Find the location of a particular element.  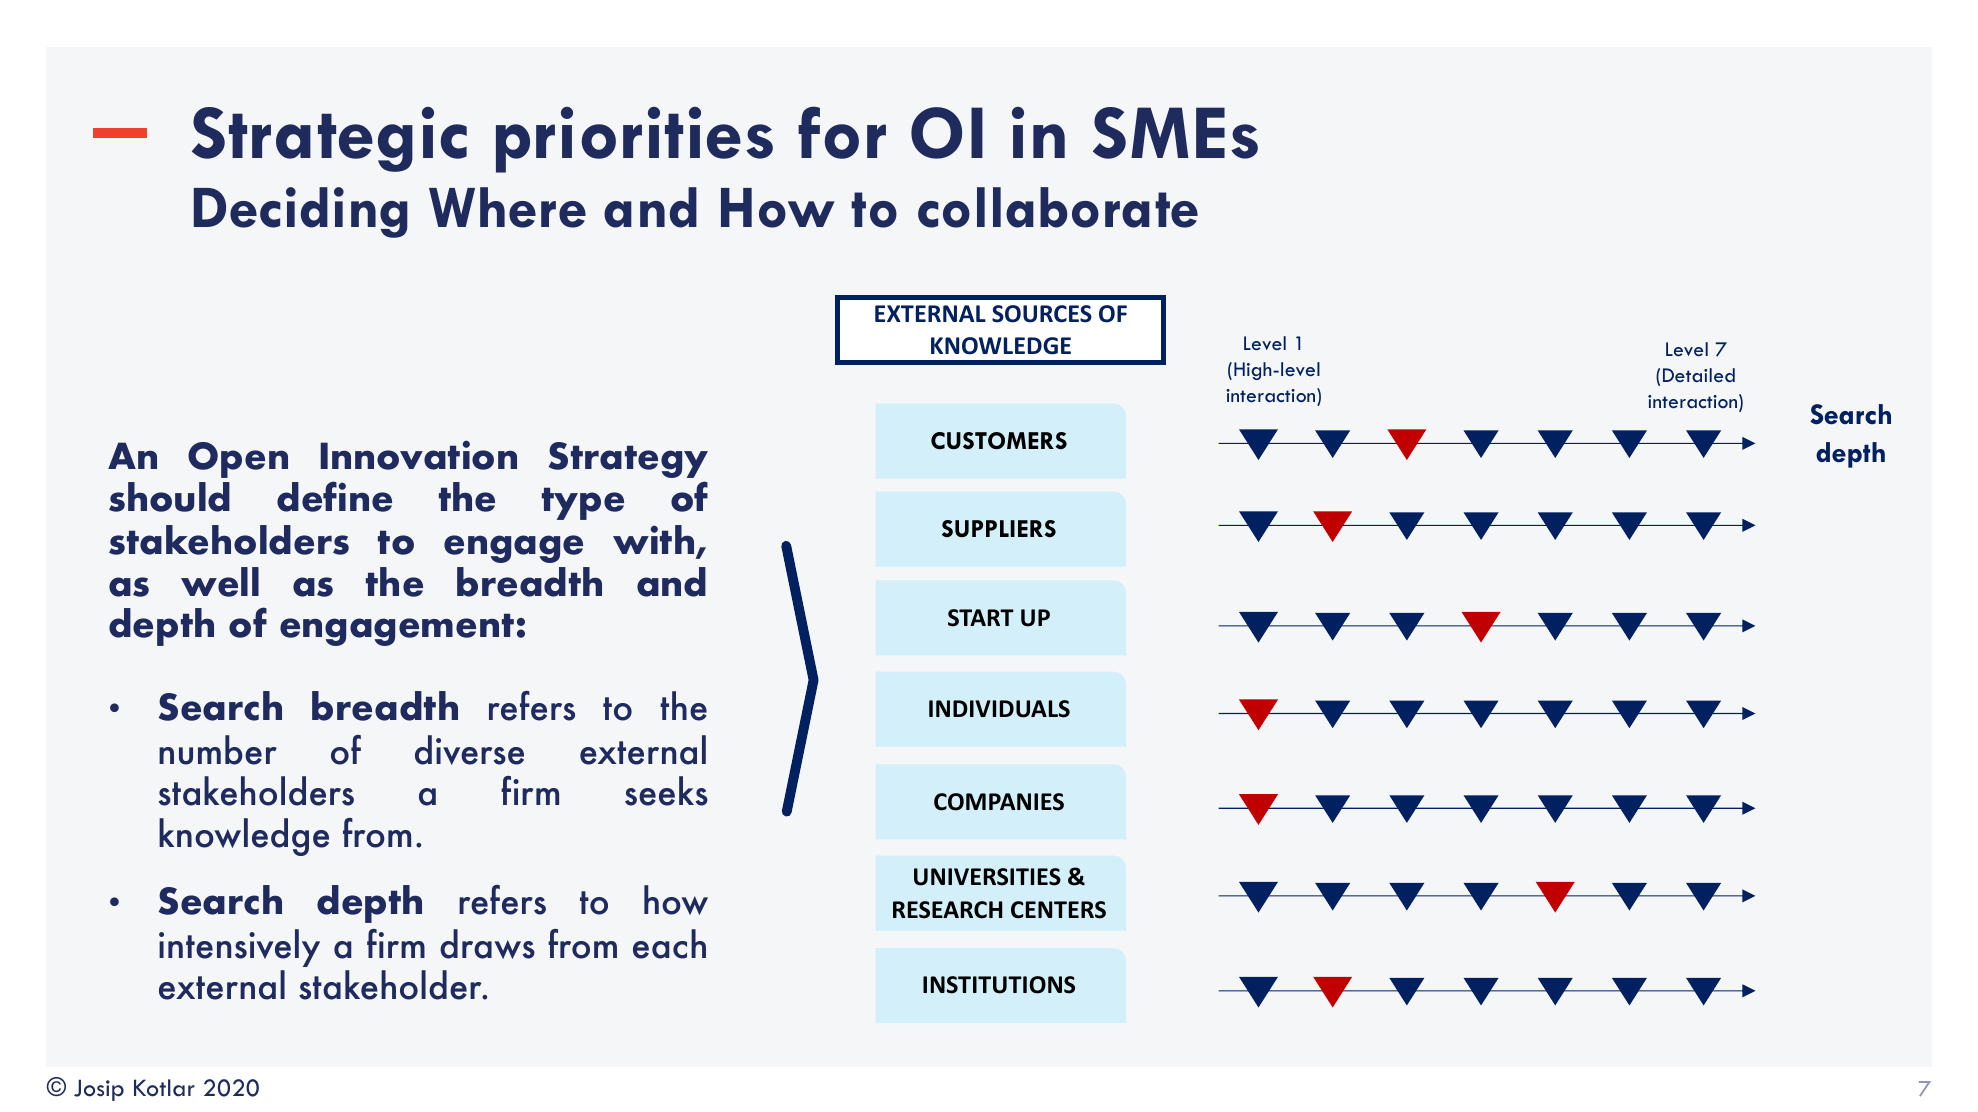

intensively is located at coordinates (239, 948).
